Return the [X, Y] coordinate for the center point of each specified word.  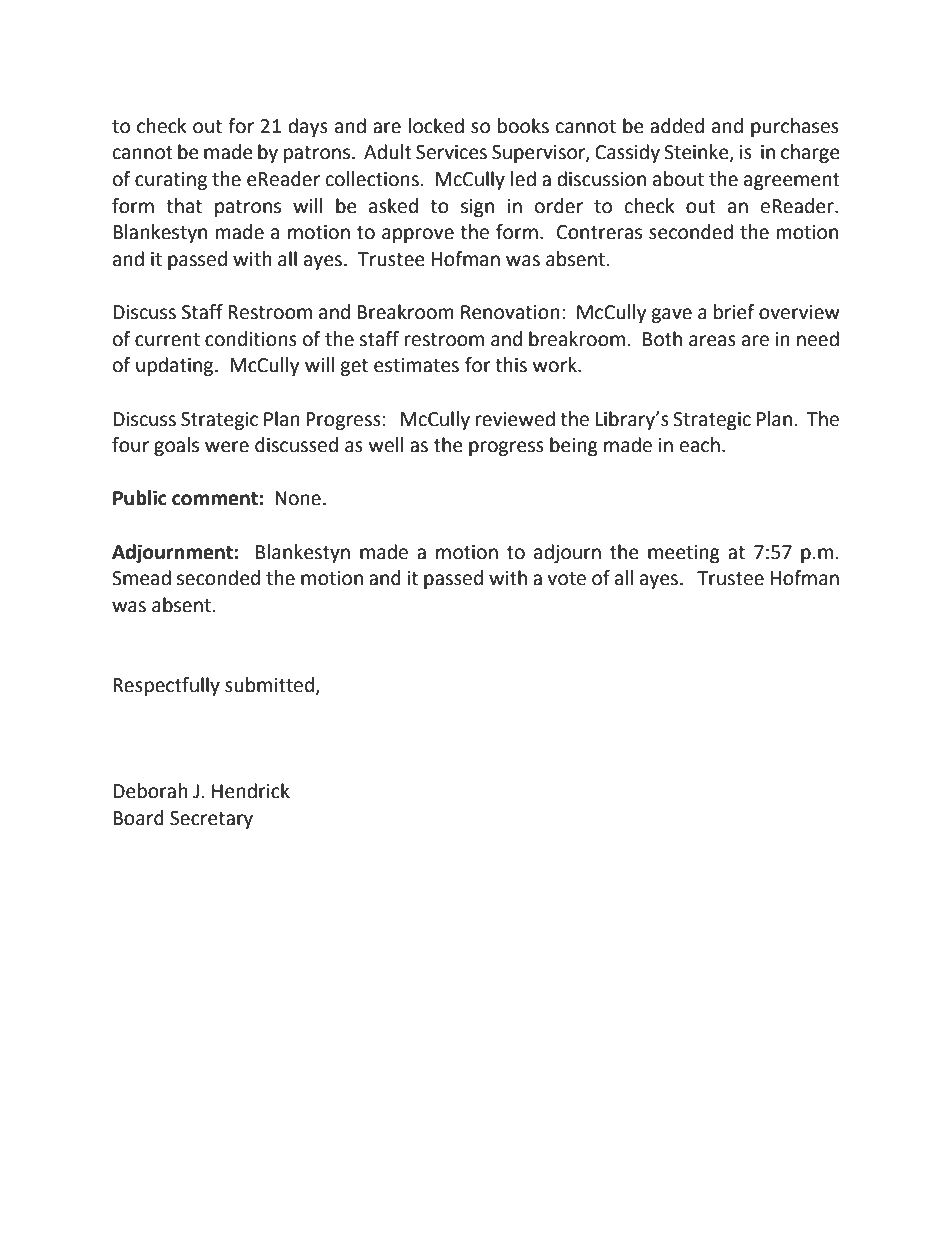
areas [712, 341]
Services [451, 152]
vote [566, 579]
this [511, 365]
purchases [795, 127]
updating [176, 366]
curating [171, 181]
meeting [684, 554]
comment [215, 499]
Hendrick [251, 791]
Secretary [211, 820]
